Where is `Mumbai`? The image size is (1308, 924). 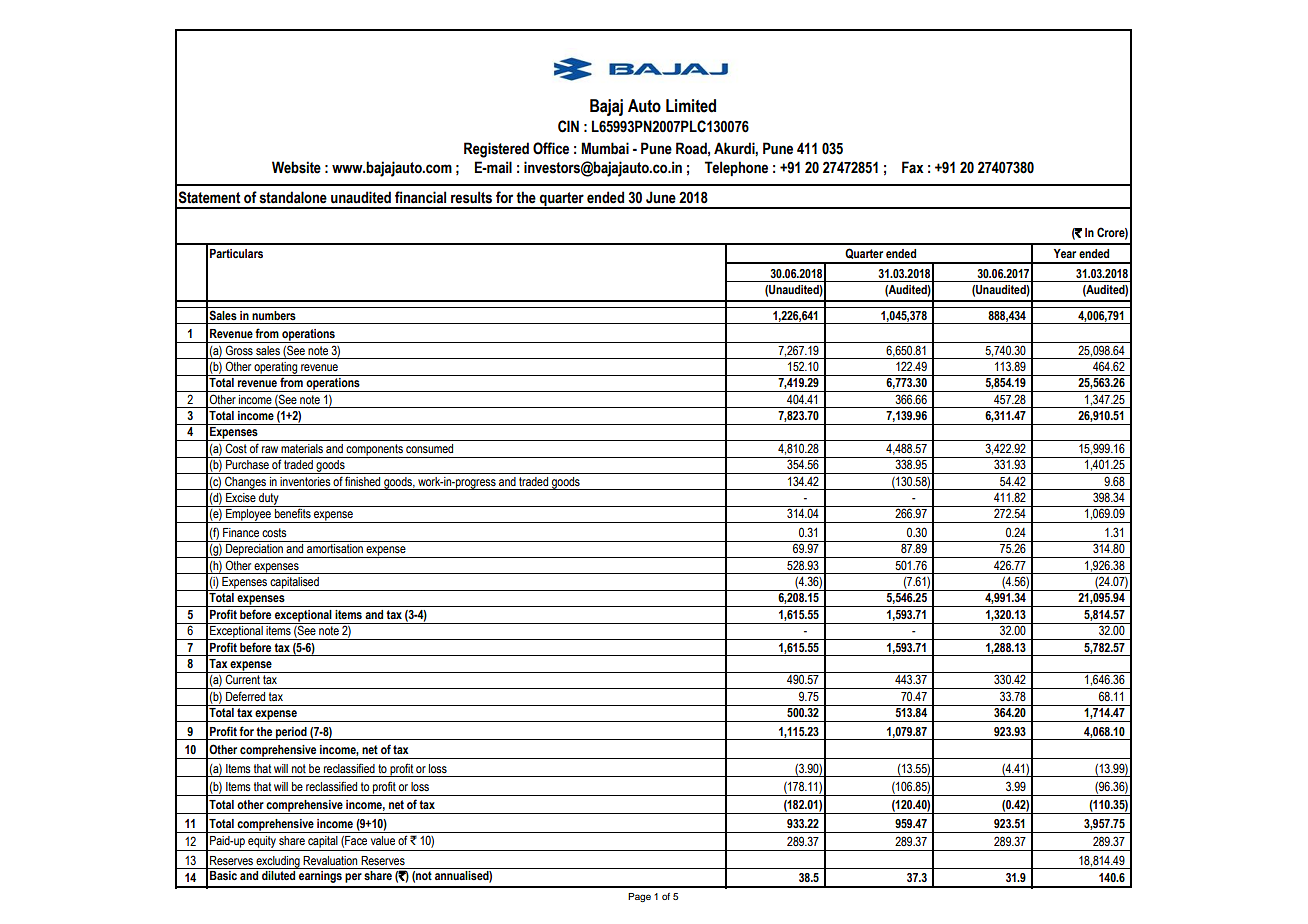
Mumbai is located at coordinates (605, 148).
